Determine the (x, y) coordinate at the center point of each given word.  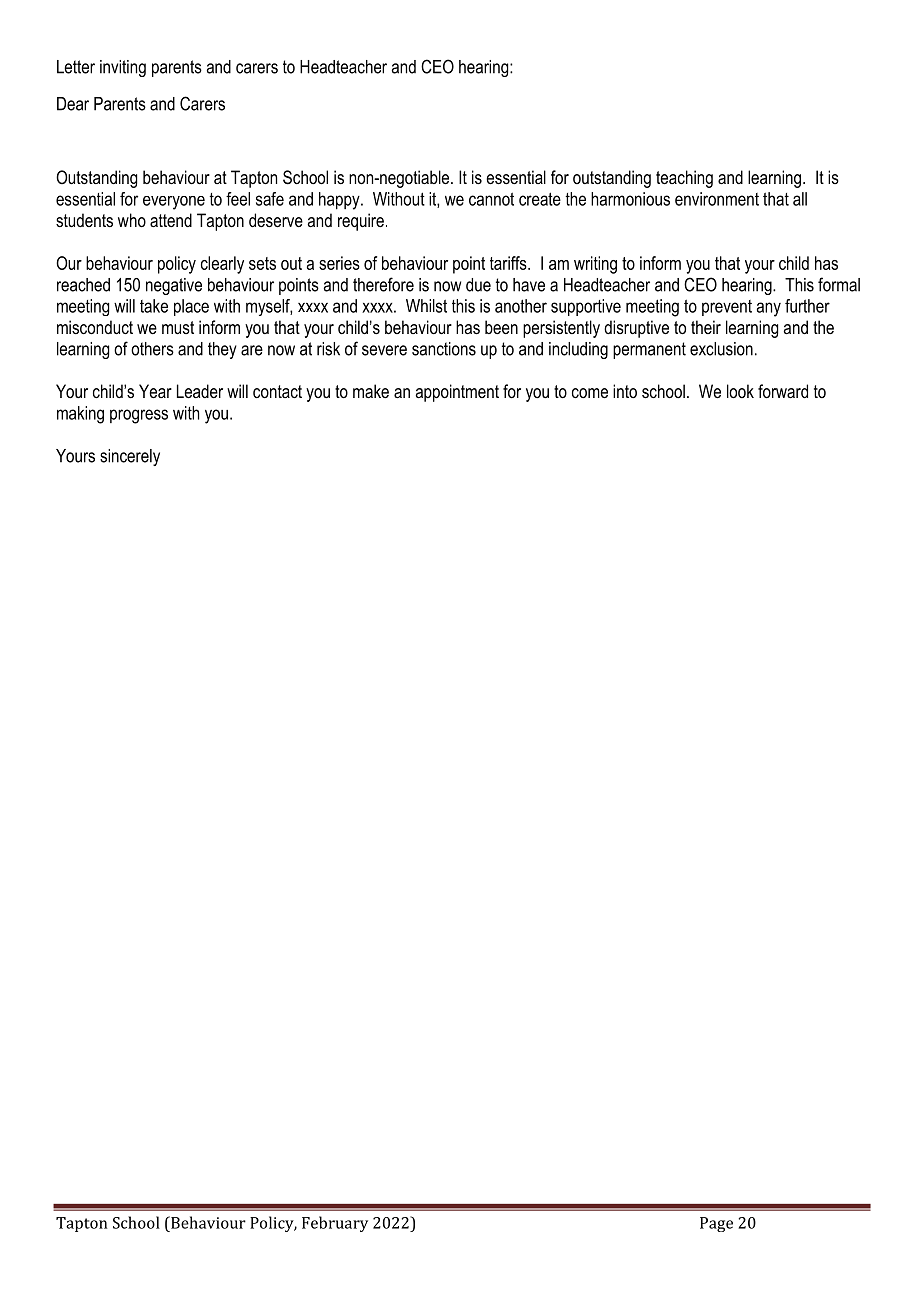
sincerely (130, 457)
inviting (123, 68)
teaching (684, 179)
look (740, 391)
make (371, 391)
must (178, 327)
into (625, 391)
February (335, 1224)
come (590, 393)
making (80, 415)
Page (716, 1224)
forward (783, 391)
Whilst (426, 306)
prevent (727, 308)
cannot (491, 199)
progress (139, 416)
